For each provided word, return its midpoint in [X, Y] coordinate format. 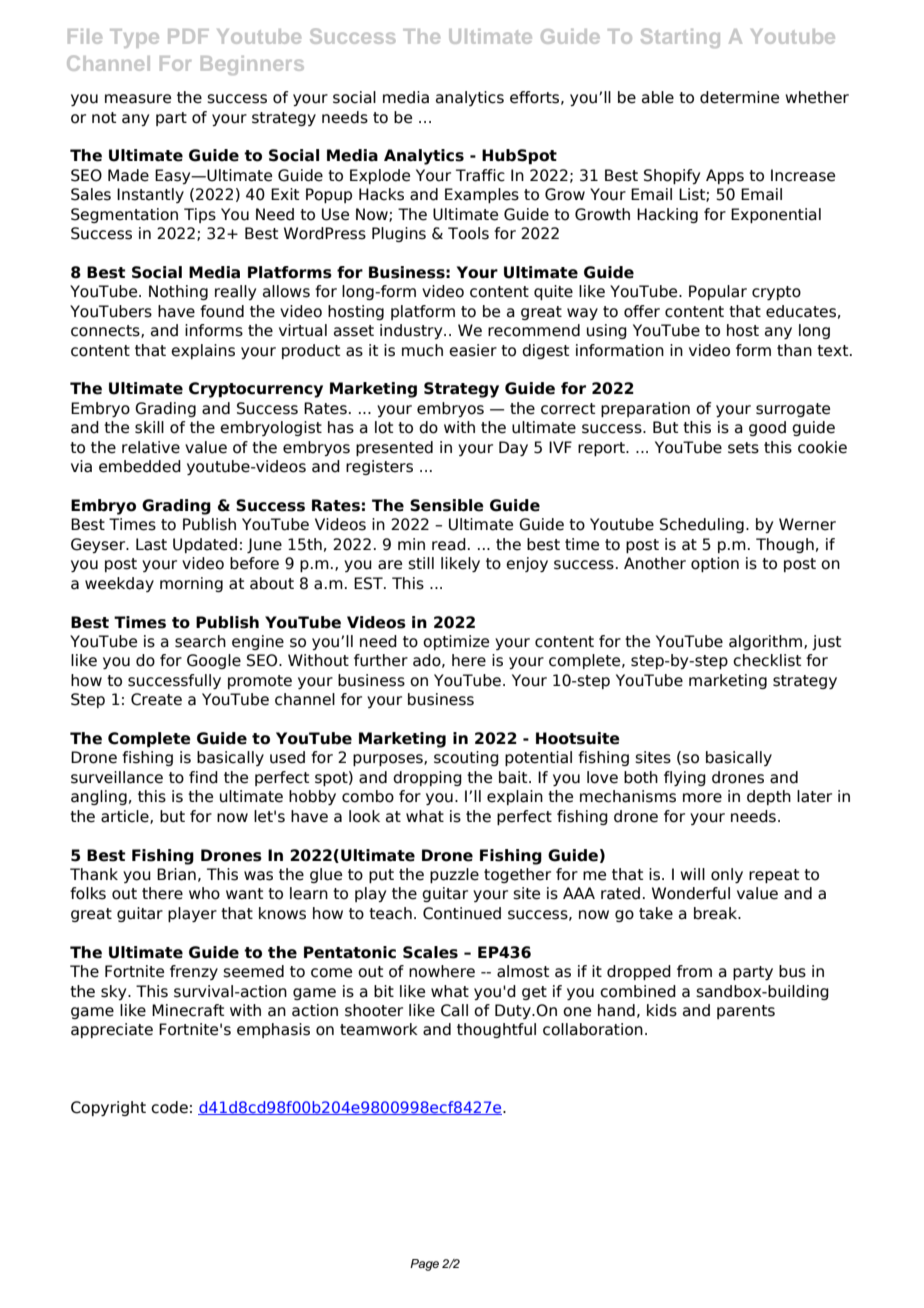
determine [739, 97]
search [200, 641]
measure [138, 99]
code [169, 1107]
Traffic [480, 175]
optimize [456, 642]
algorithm [765, 642]
